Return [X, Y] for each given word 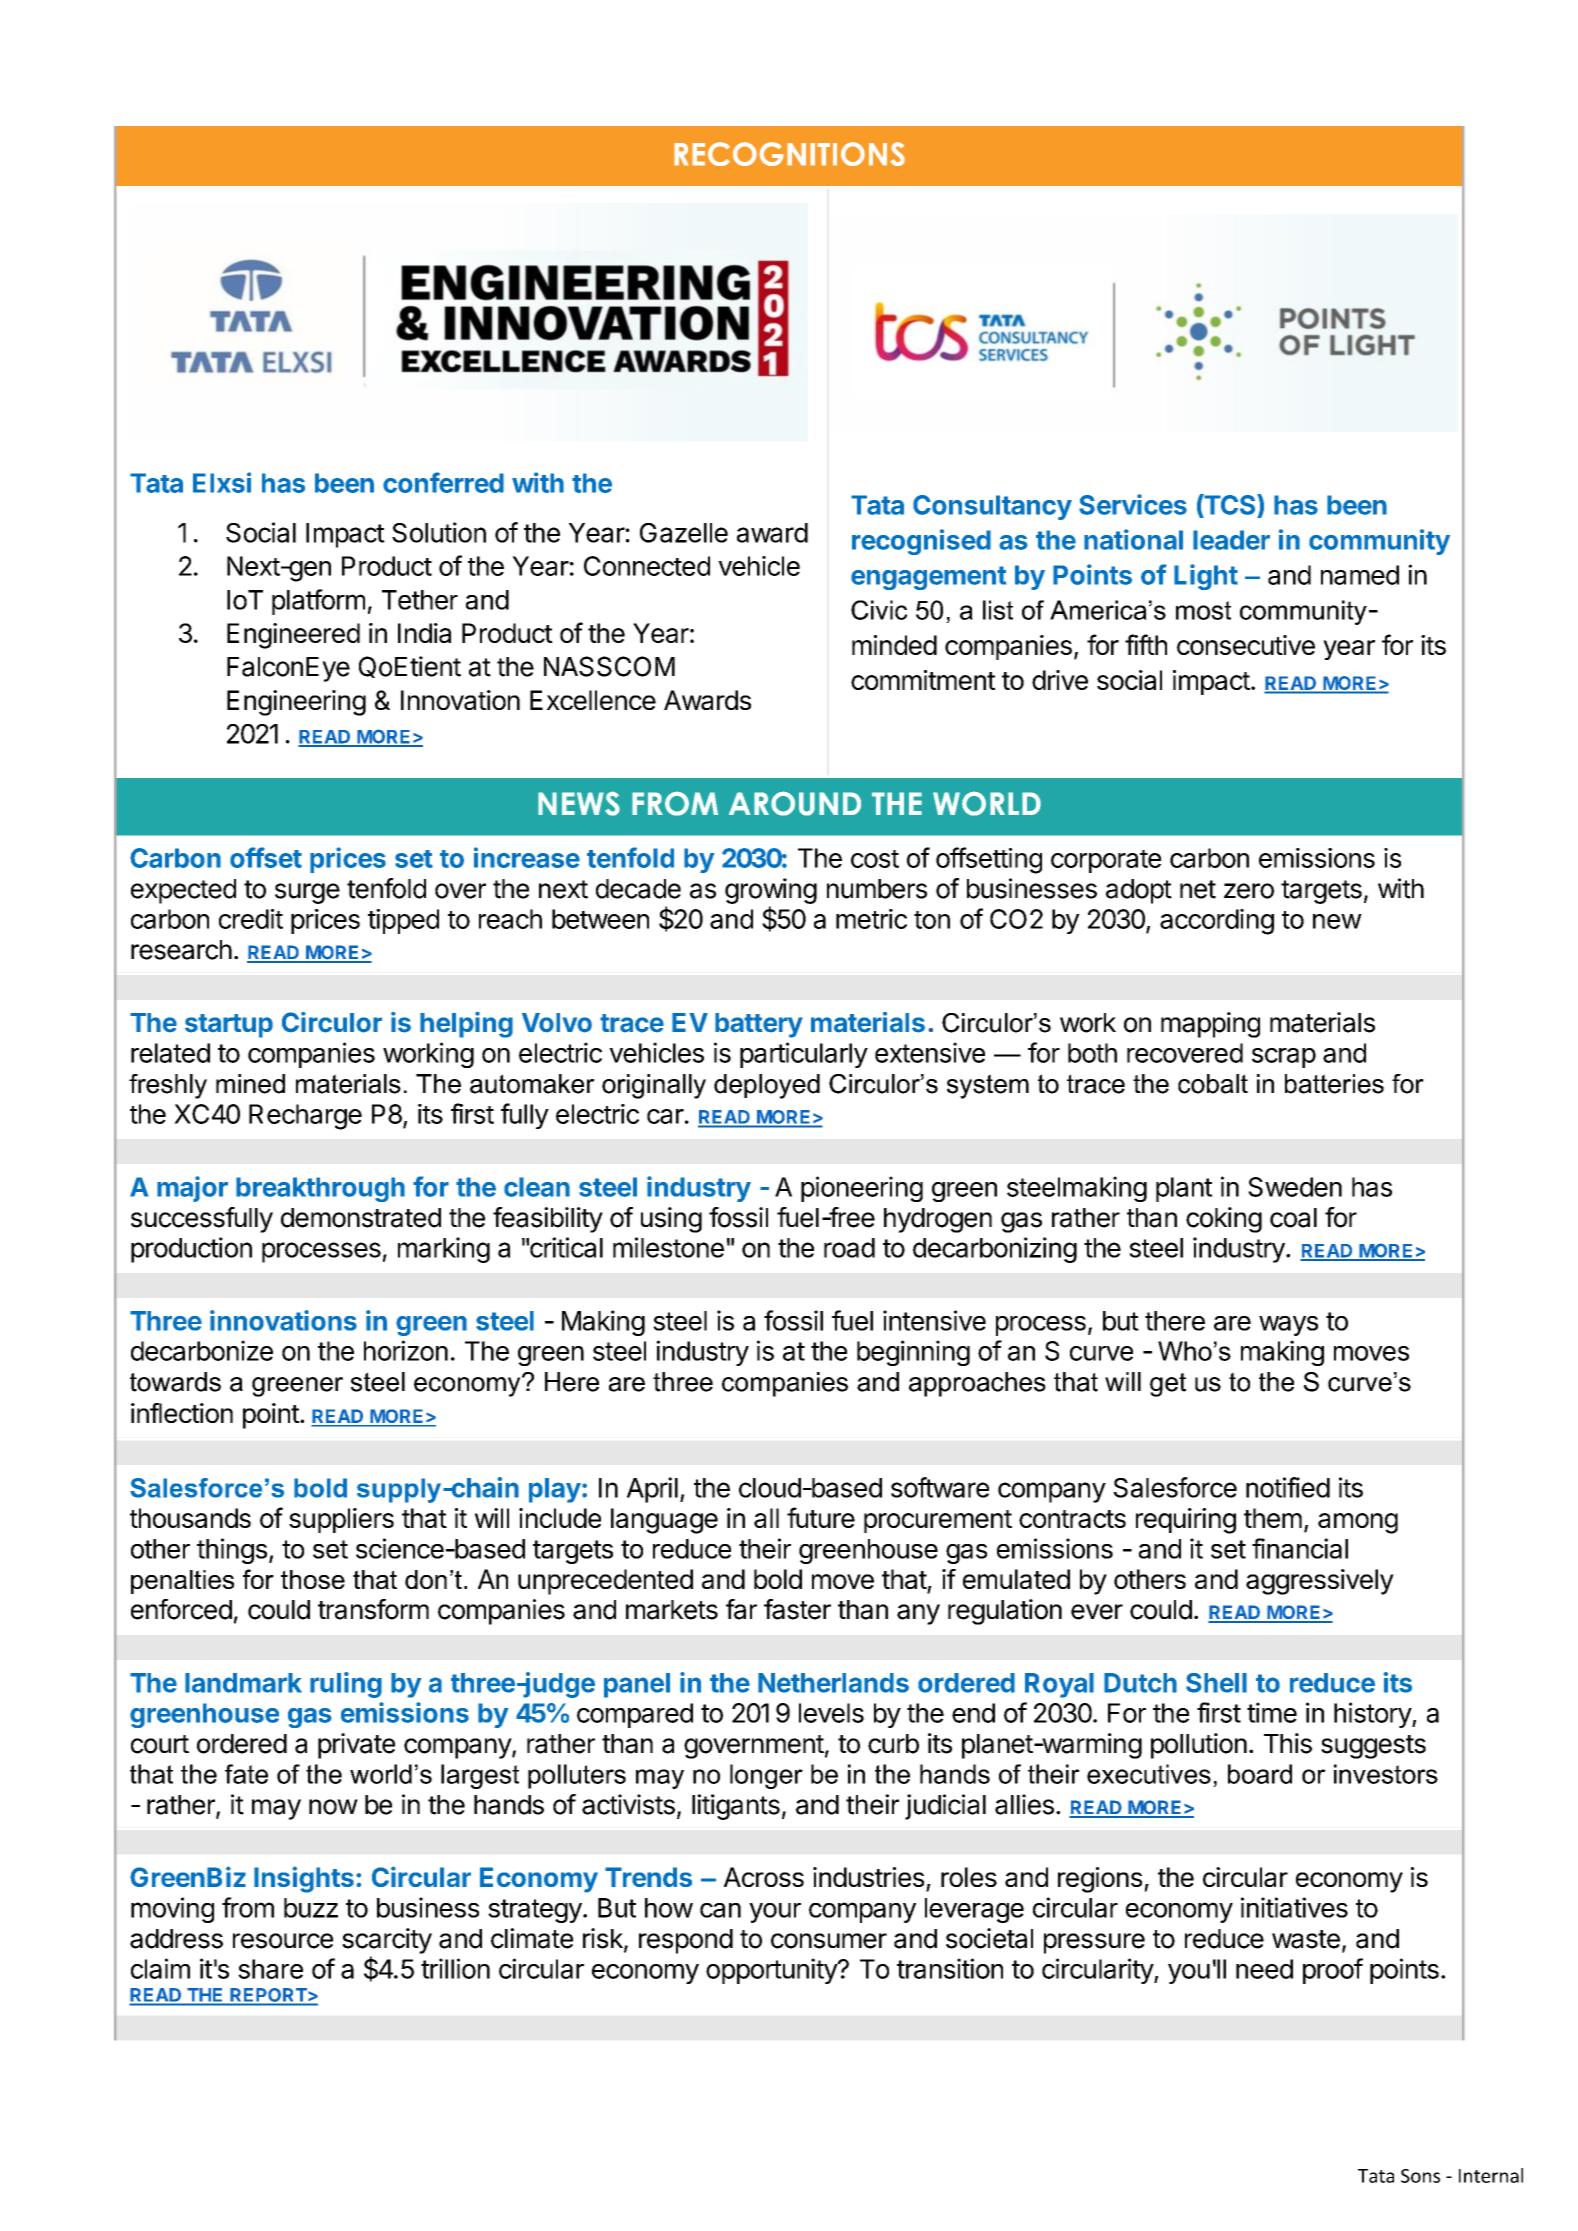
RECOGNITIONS [789, 154]
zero [1249, 891]
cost [875, 859]
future [821, 1517]
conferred [443, 482]
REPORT [269, 1995]
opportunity [772, 1971]
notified [1288, 1487]
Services [1133, 504]
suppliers [341, 1520]
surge [307, 893]
